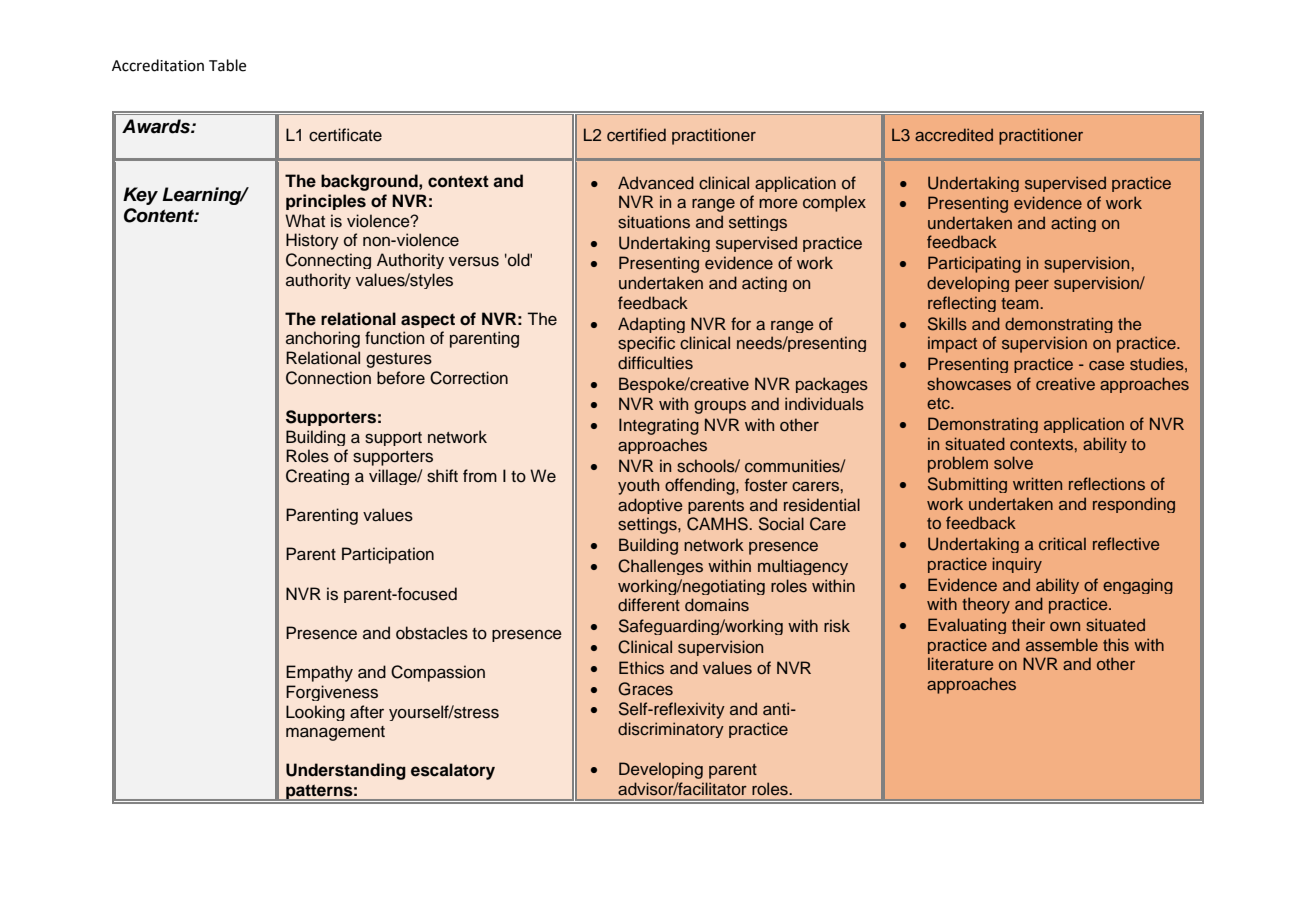  What do you see at coordinates (939, 403) in the image?
I see `etc` at bounding box center [939, 403].
